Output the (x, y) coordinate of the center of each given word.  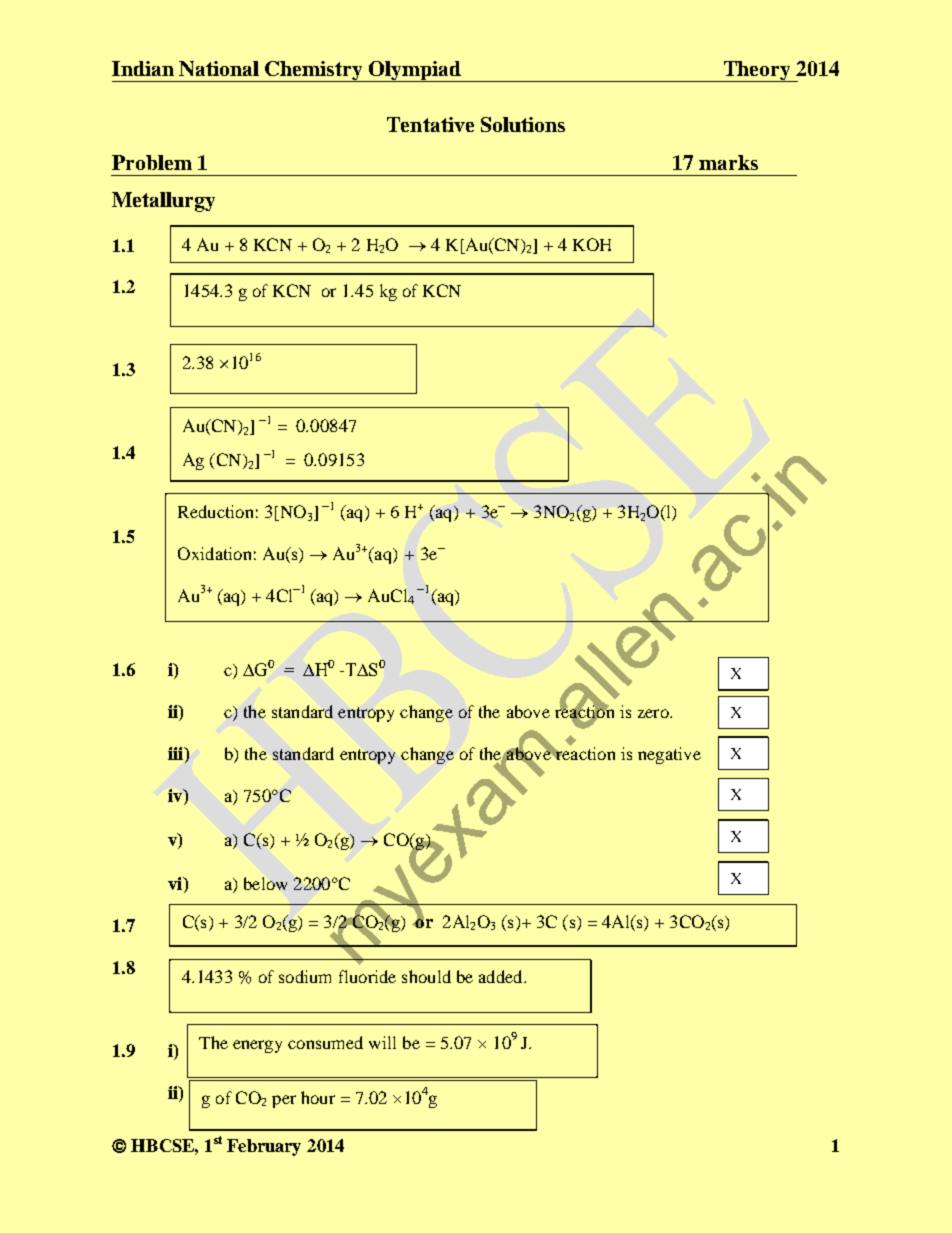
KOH (592, 244)
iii (177, 753)
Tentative (430, 124)
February (264, 1147)
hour (318, 1097)
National (219, 68)
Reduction (215, 511)
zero (654, 713)
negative (669, 755)
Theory (757, 71)
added (502, 976)
